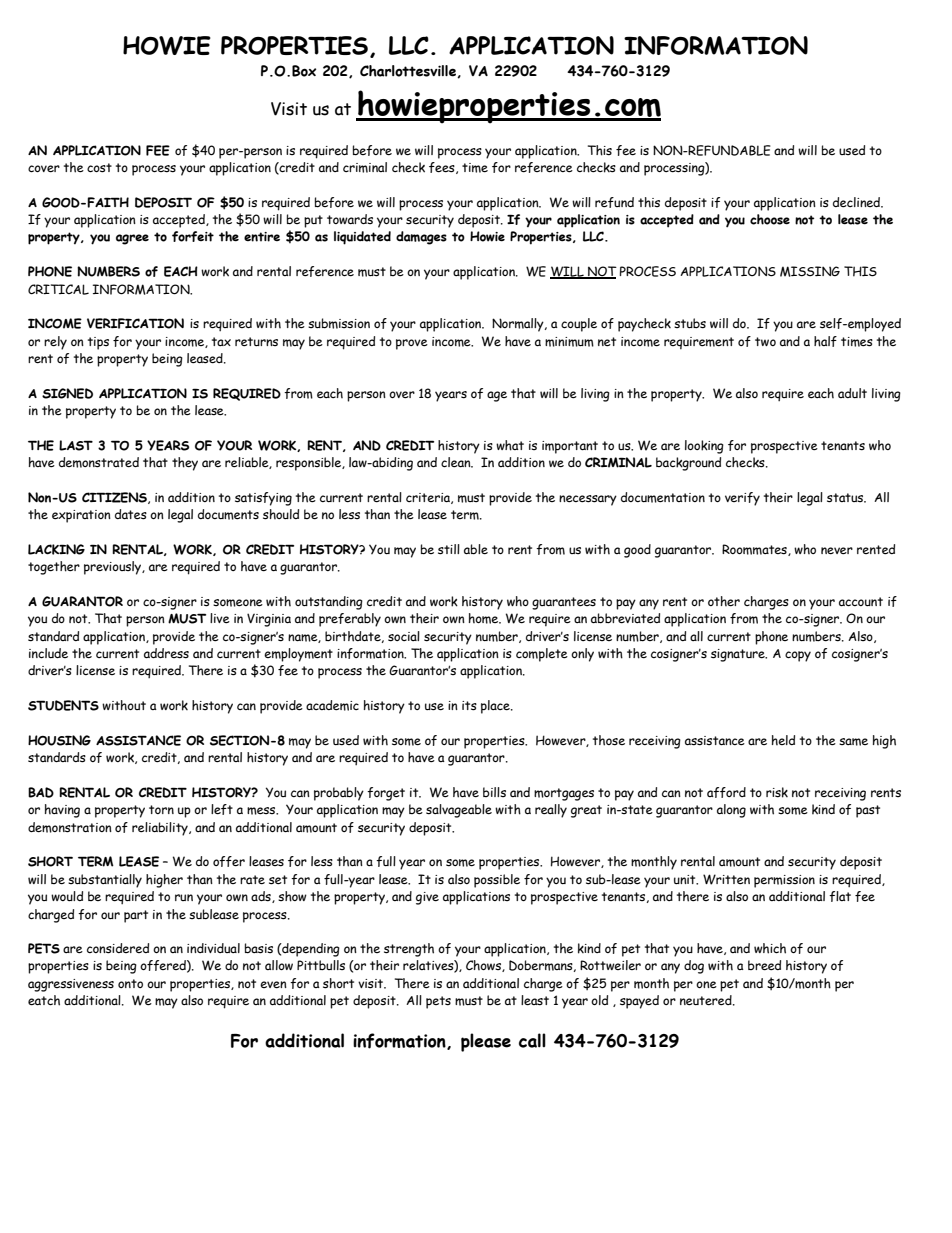 The height and width of the screenshot is (1233, 952). What do you see at coordinates (724, 601) in the screenshot?
I see `other` at bounding box center [724, 601].
